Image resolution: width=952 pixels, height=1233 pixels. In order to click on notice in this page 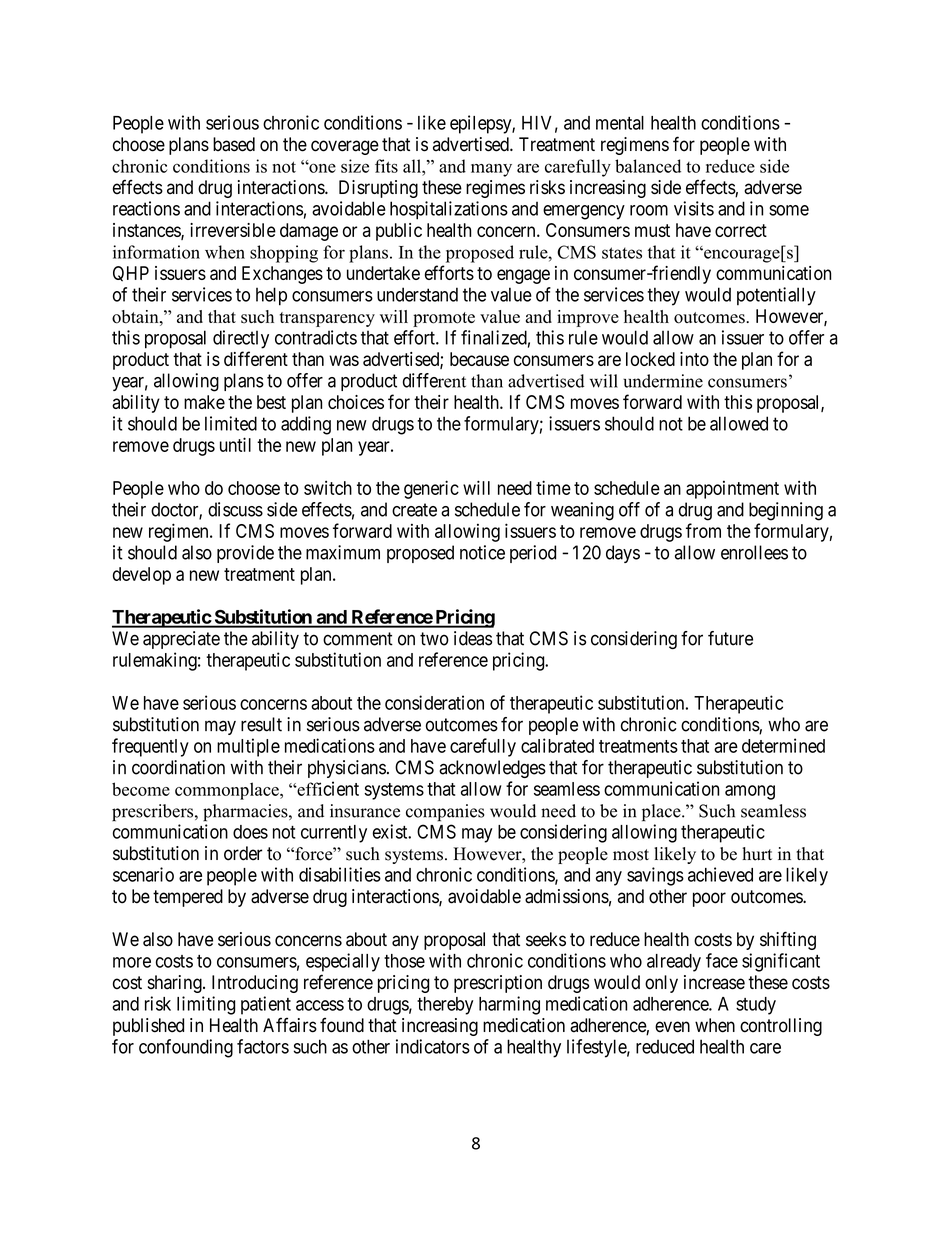, I will do `click(482, 552)`.
